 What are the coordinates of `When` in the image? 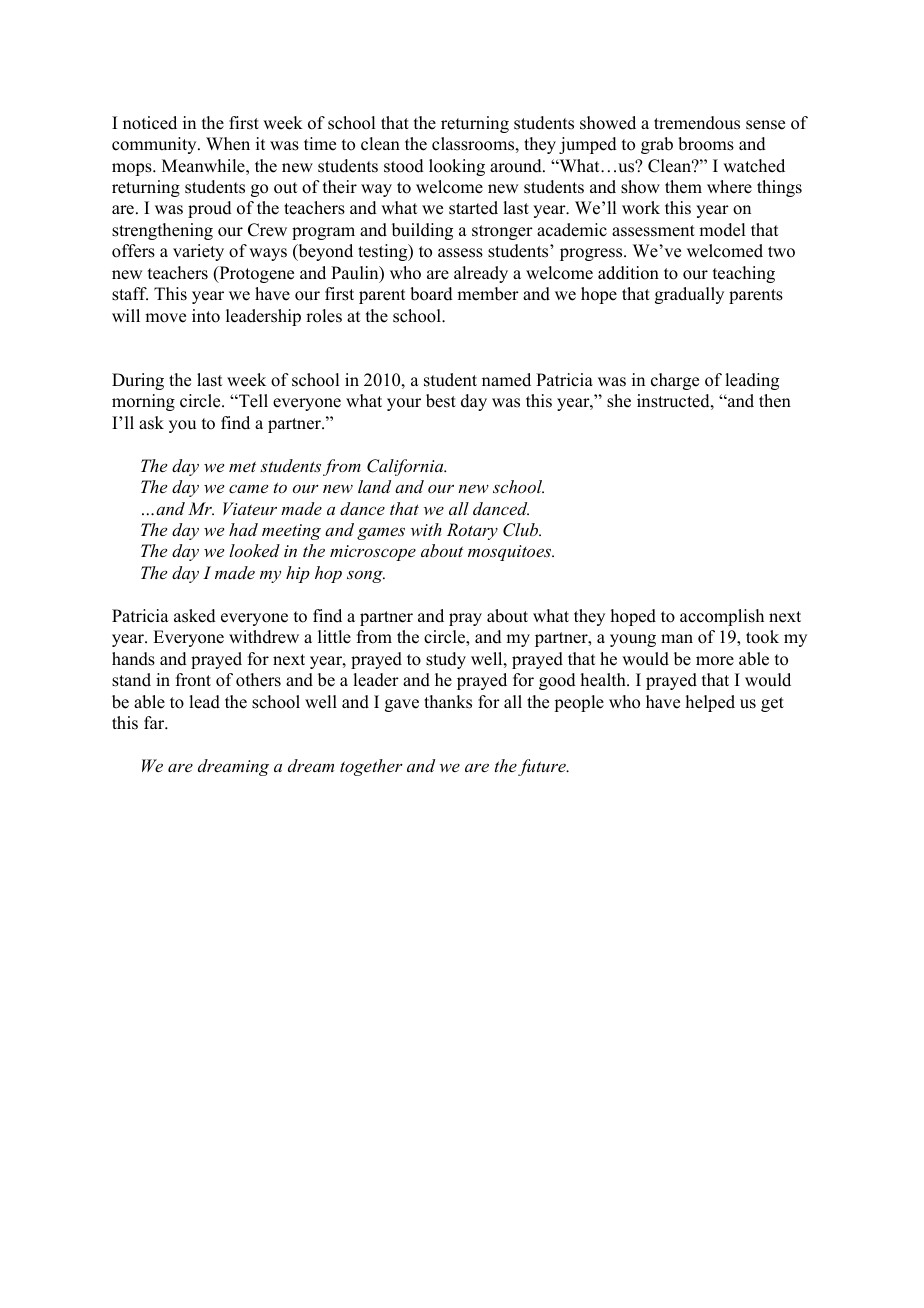 It's located at (228, 144).
